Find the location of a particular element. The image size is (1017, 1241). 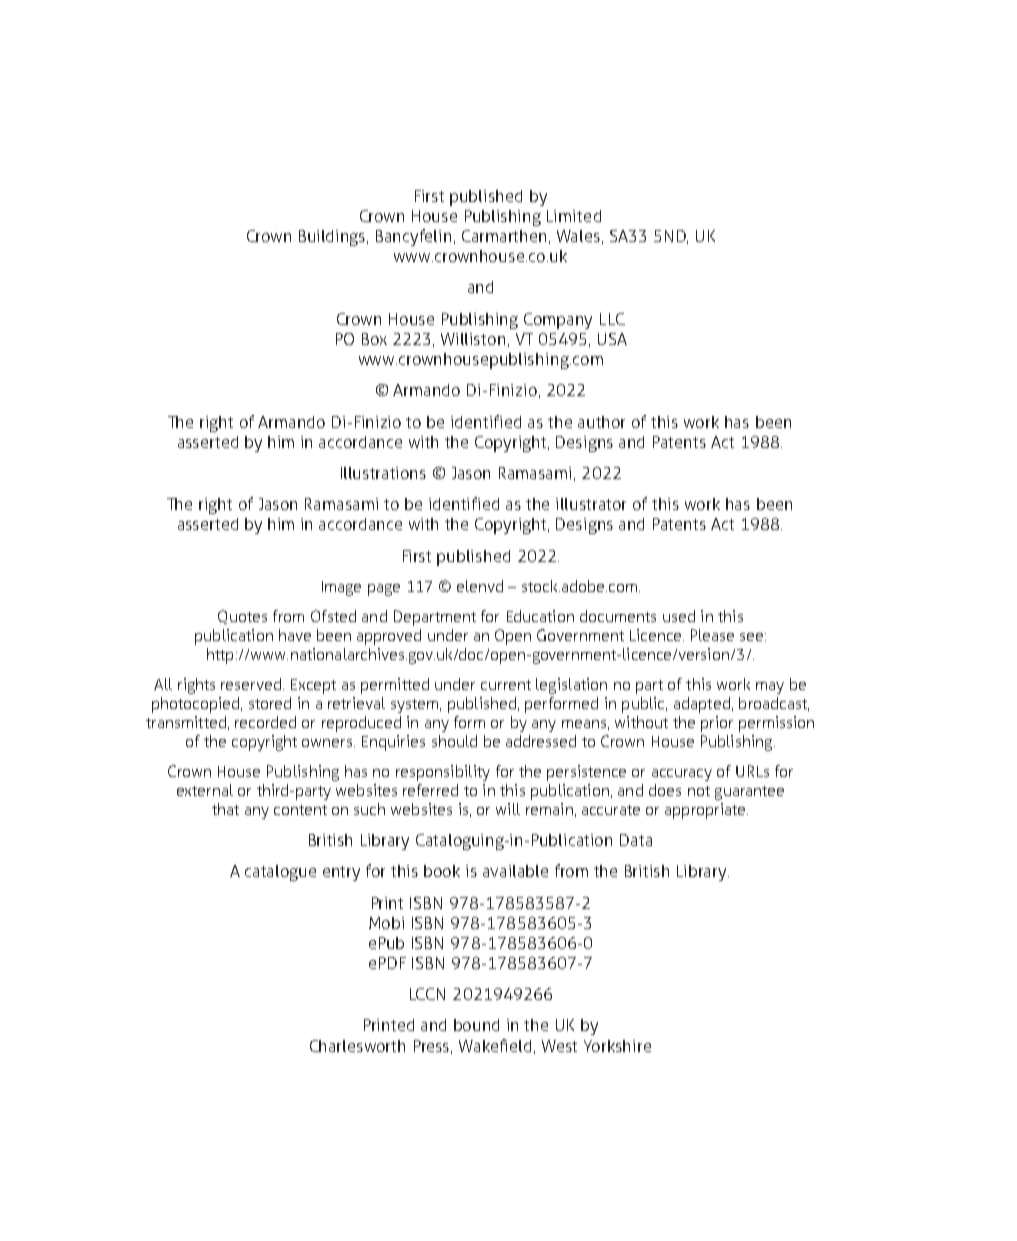

LLC is located at coordinates (612, 319).
